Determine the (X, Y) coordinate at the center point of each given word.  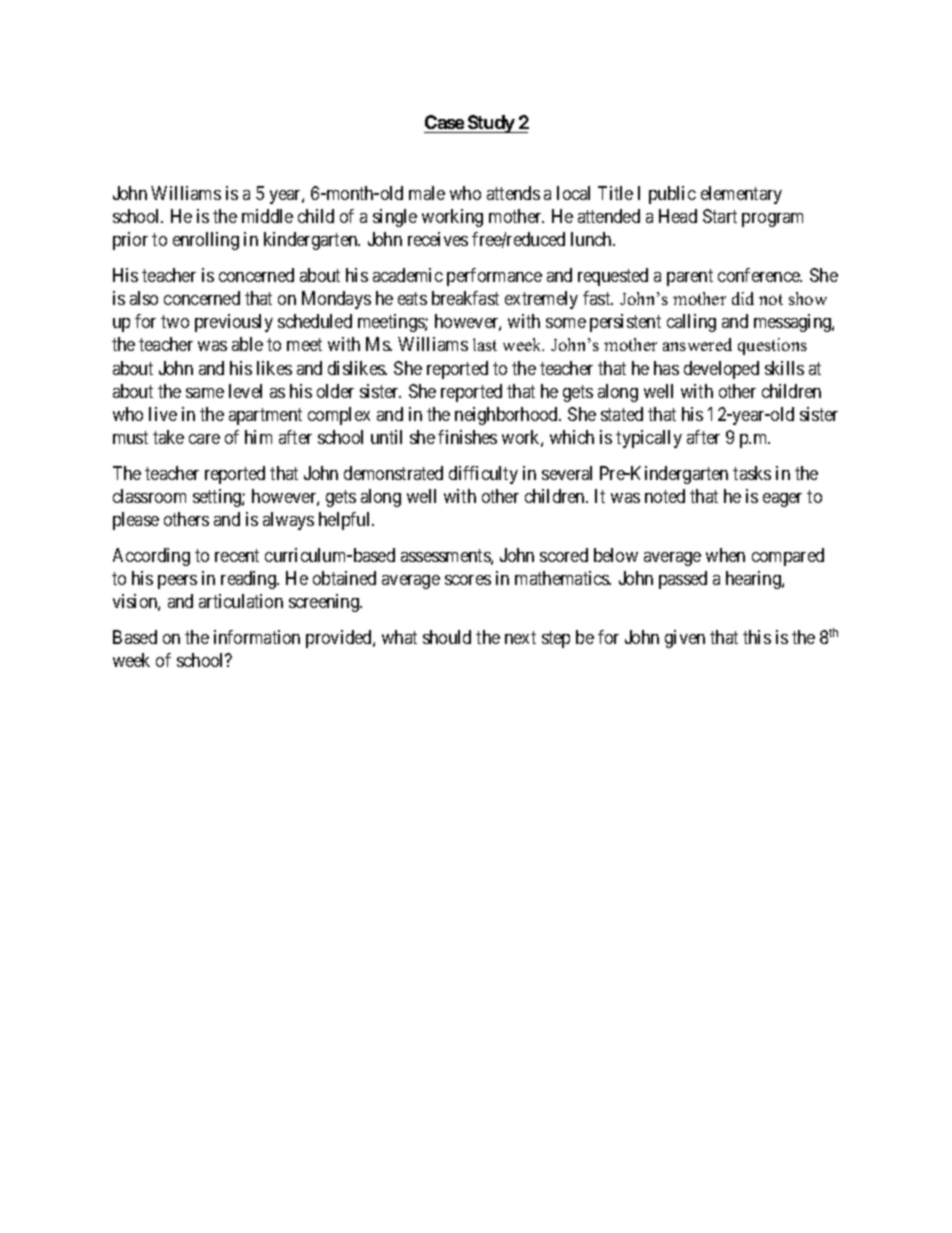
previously (234, 323)
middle (267, 216)
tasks (752, 473)
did (743, 298)
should (447, 637)
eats (412, 298)
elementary (741, 195)
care (204, 439)
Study (490, 124)
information (257, 637)
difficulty (483, 475)
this (757, 637)
